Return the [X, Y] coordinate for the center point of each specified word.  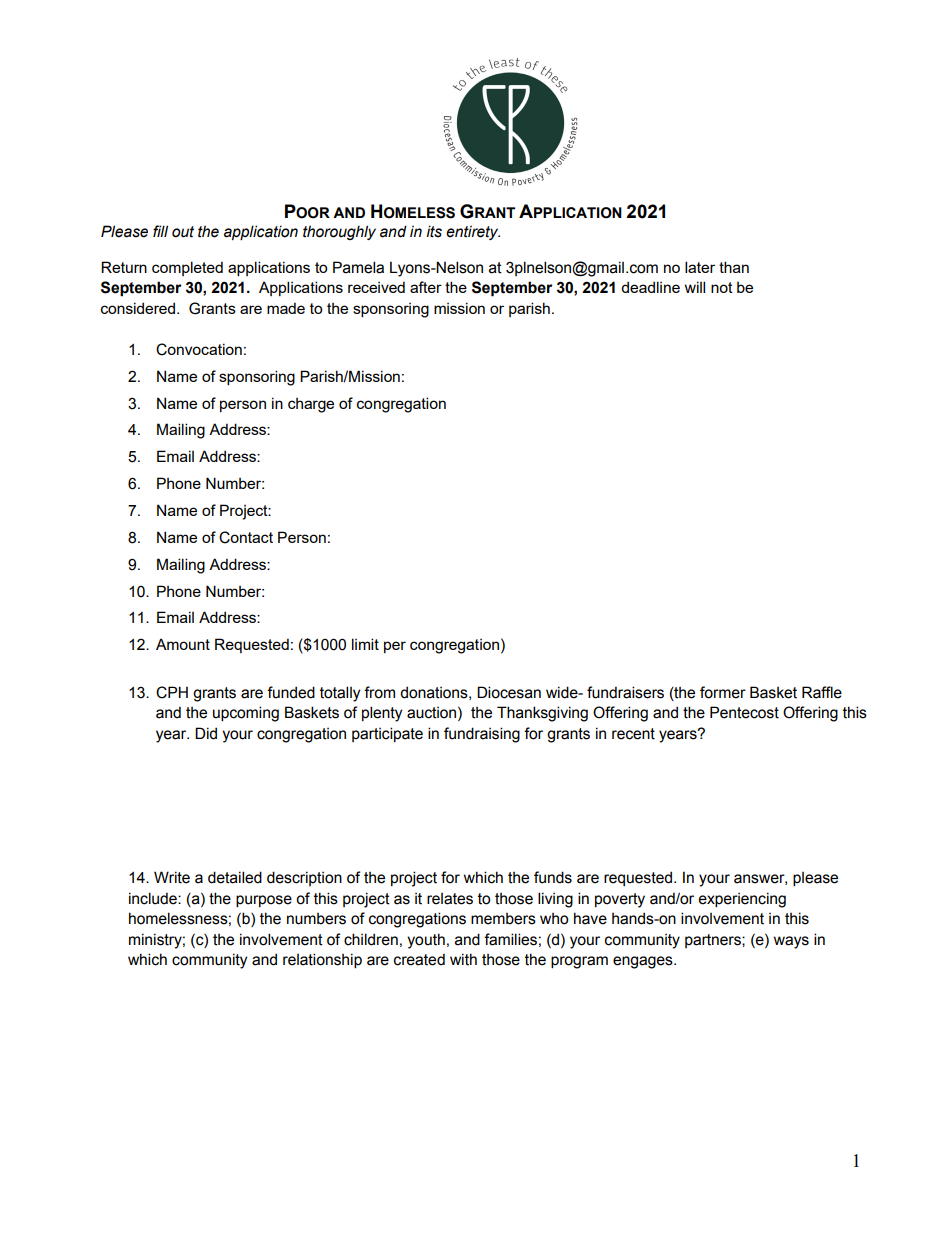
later [700, 267]
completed [187, 268]
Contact [246, 537]
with [463, 959]
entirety [473, 232]
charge [311, 405]
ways [791, 942]
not [722, 287]
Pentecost [744, 712]
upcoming [246, 714]
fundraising [482, 735]
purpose [264, 901]
